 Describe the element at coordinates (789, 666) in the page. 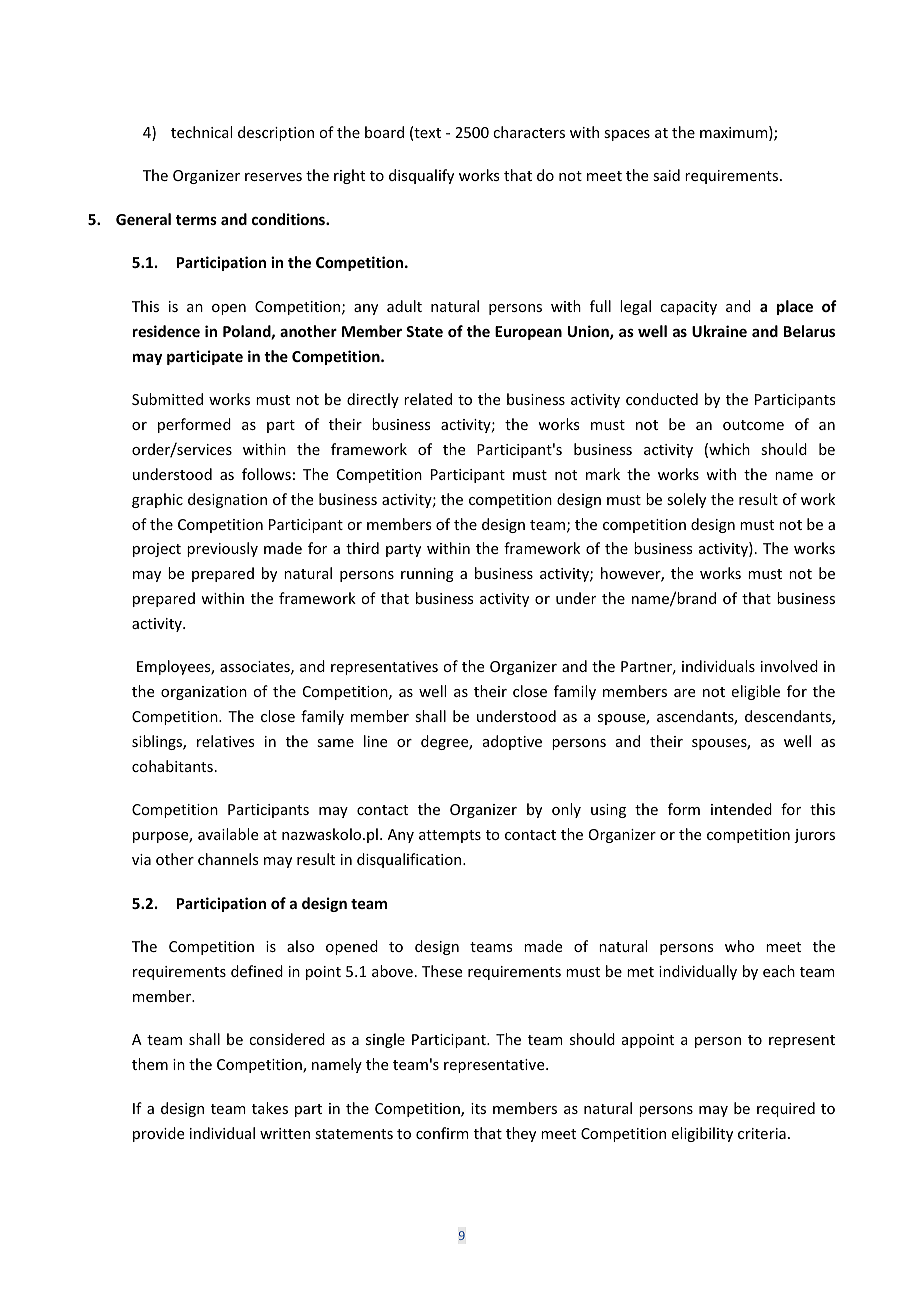

I see `involved` at that location.
